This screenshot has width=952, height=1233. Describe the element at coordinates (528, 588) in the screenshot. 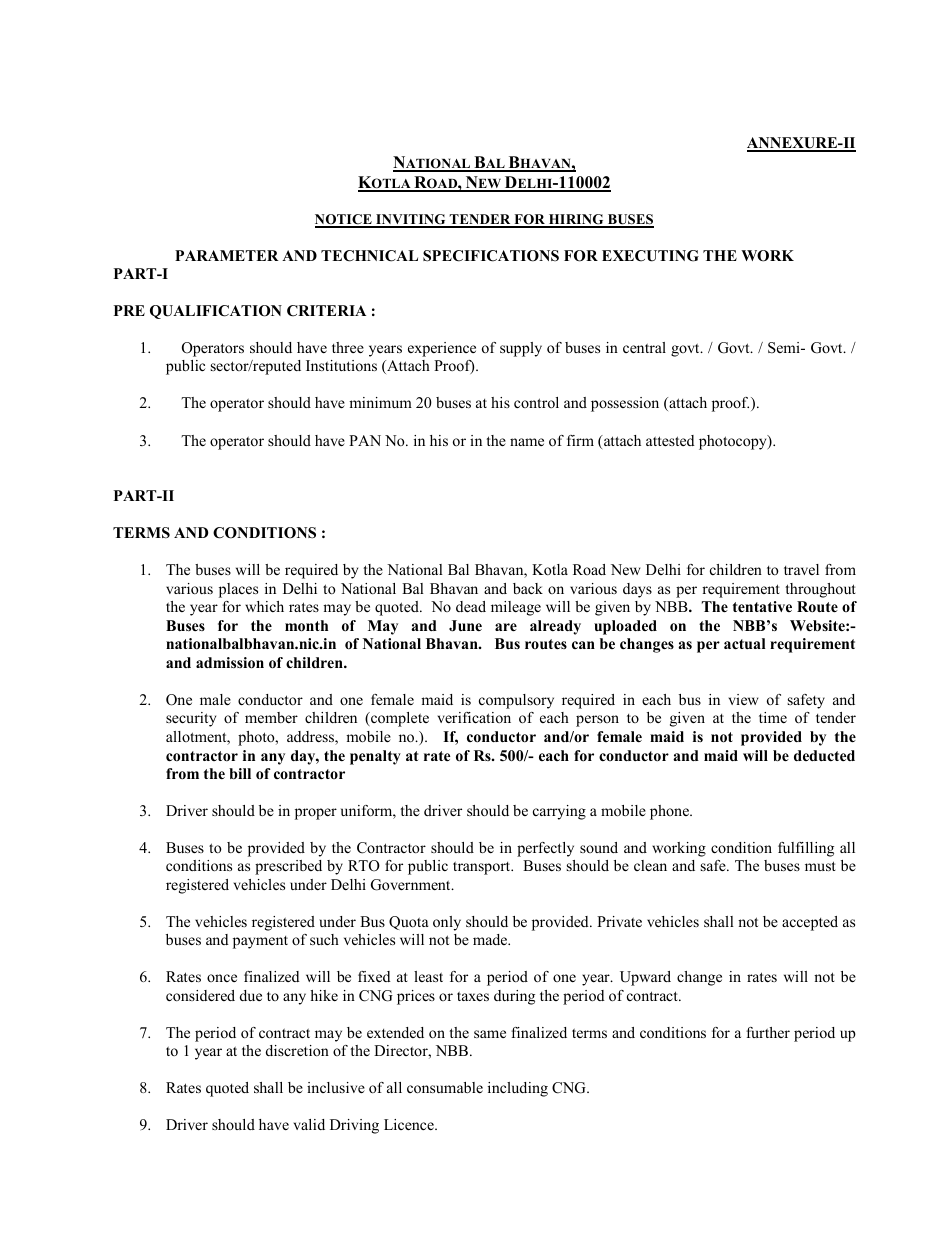

I see `back` at that location.
